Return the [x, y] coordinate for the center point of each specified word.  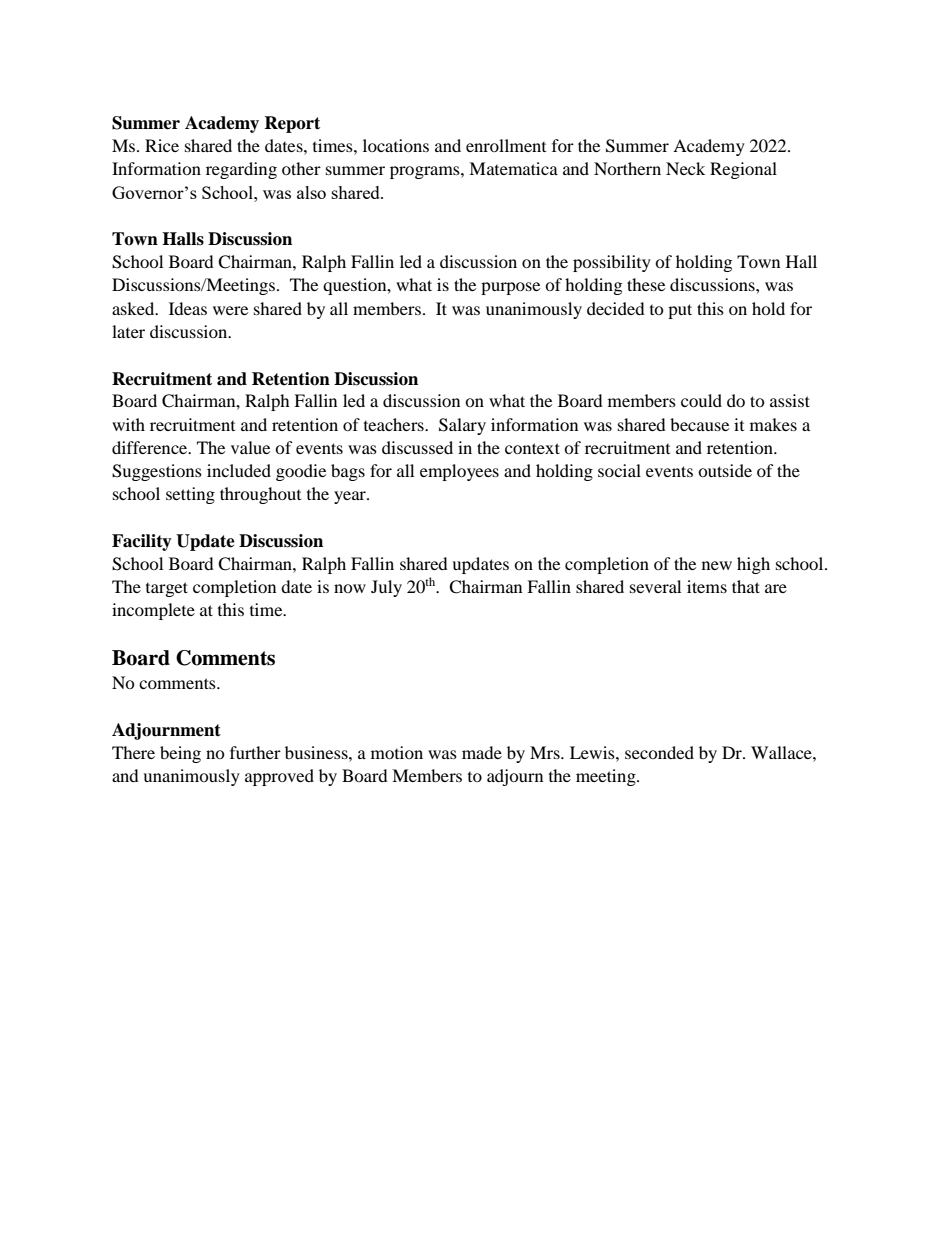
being [180, 754]
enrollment [506, 145]
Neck [685, 168]
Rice [162, 145]
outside [725, 470]
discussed [417, 447]
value [250, 447]
